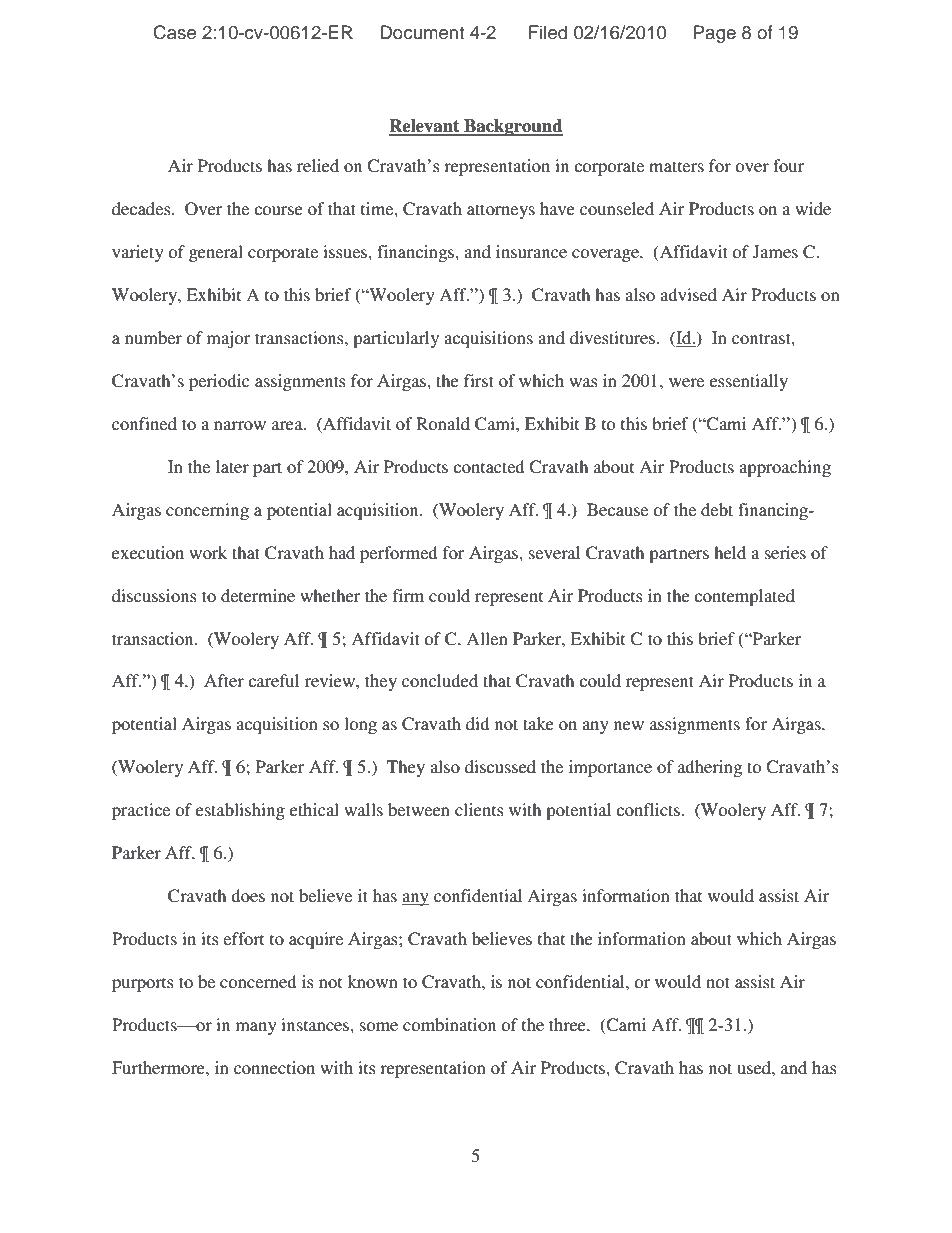 This screenshot has width=952, height=1233. I want to click on combination, so click(449, 1024).
